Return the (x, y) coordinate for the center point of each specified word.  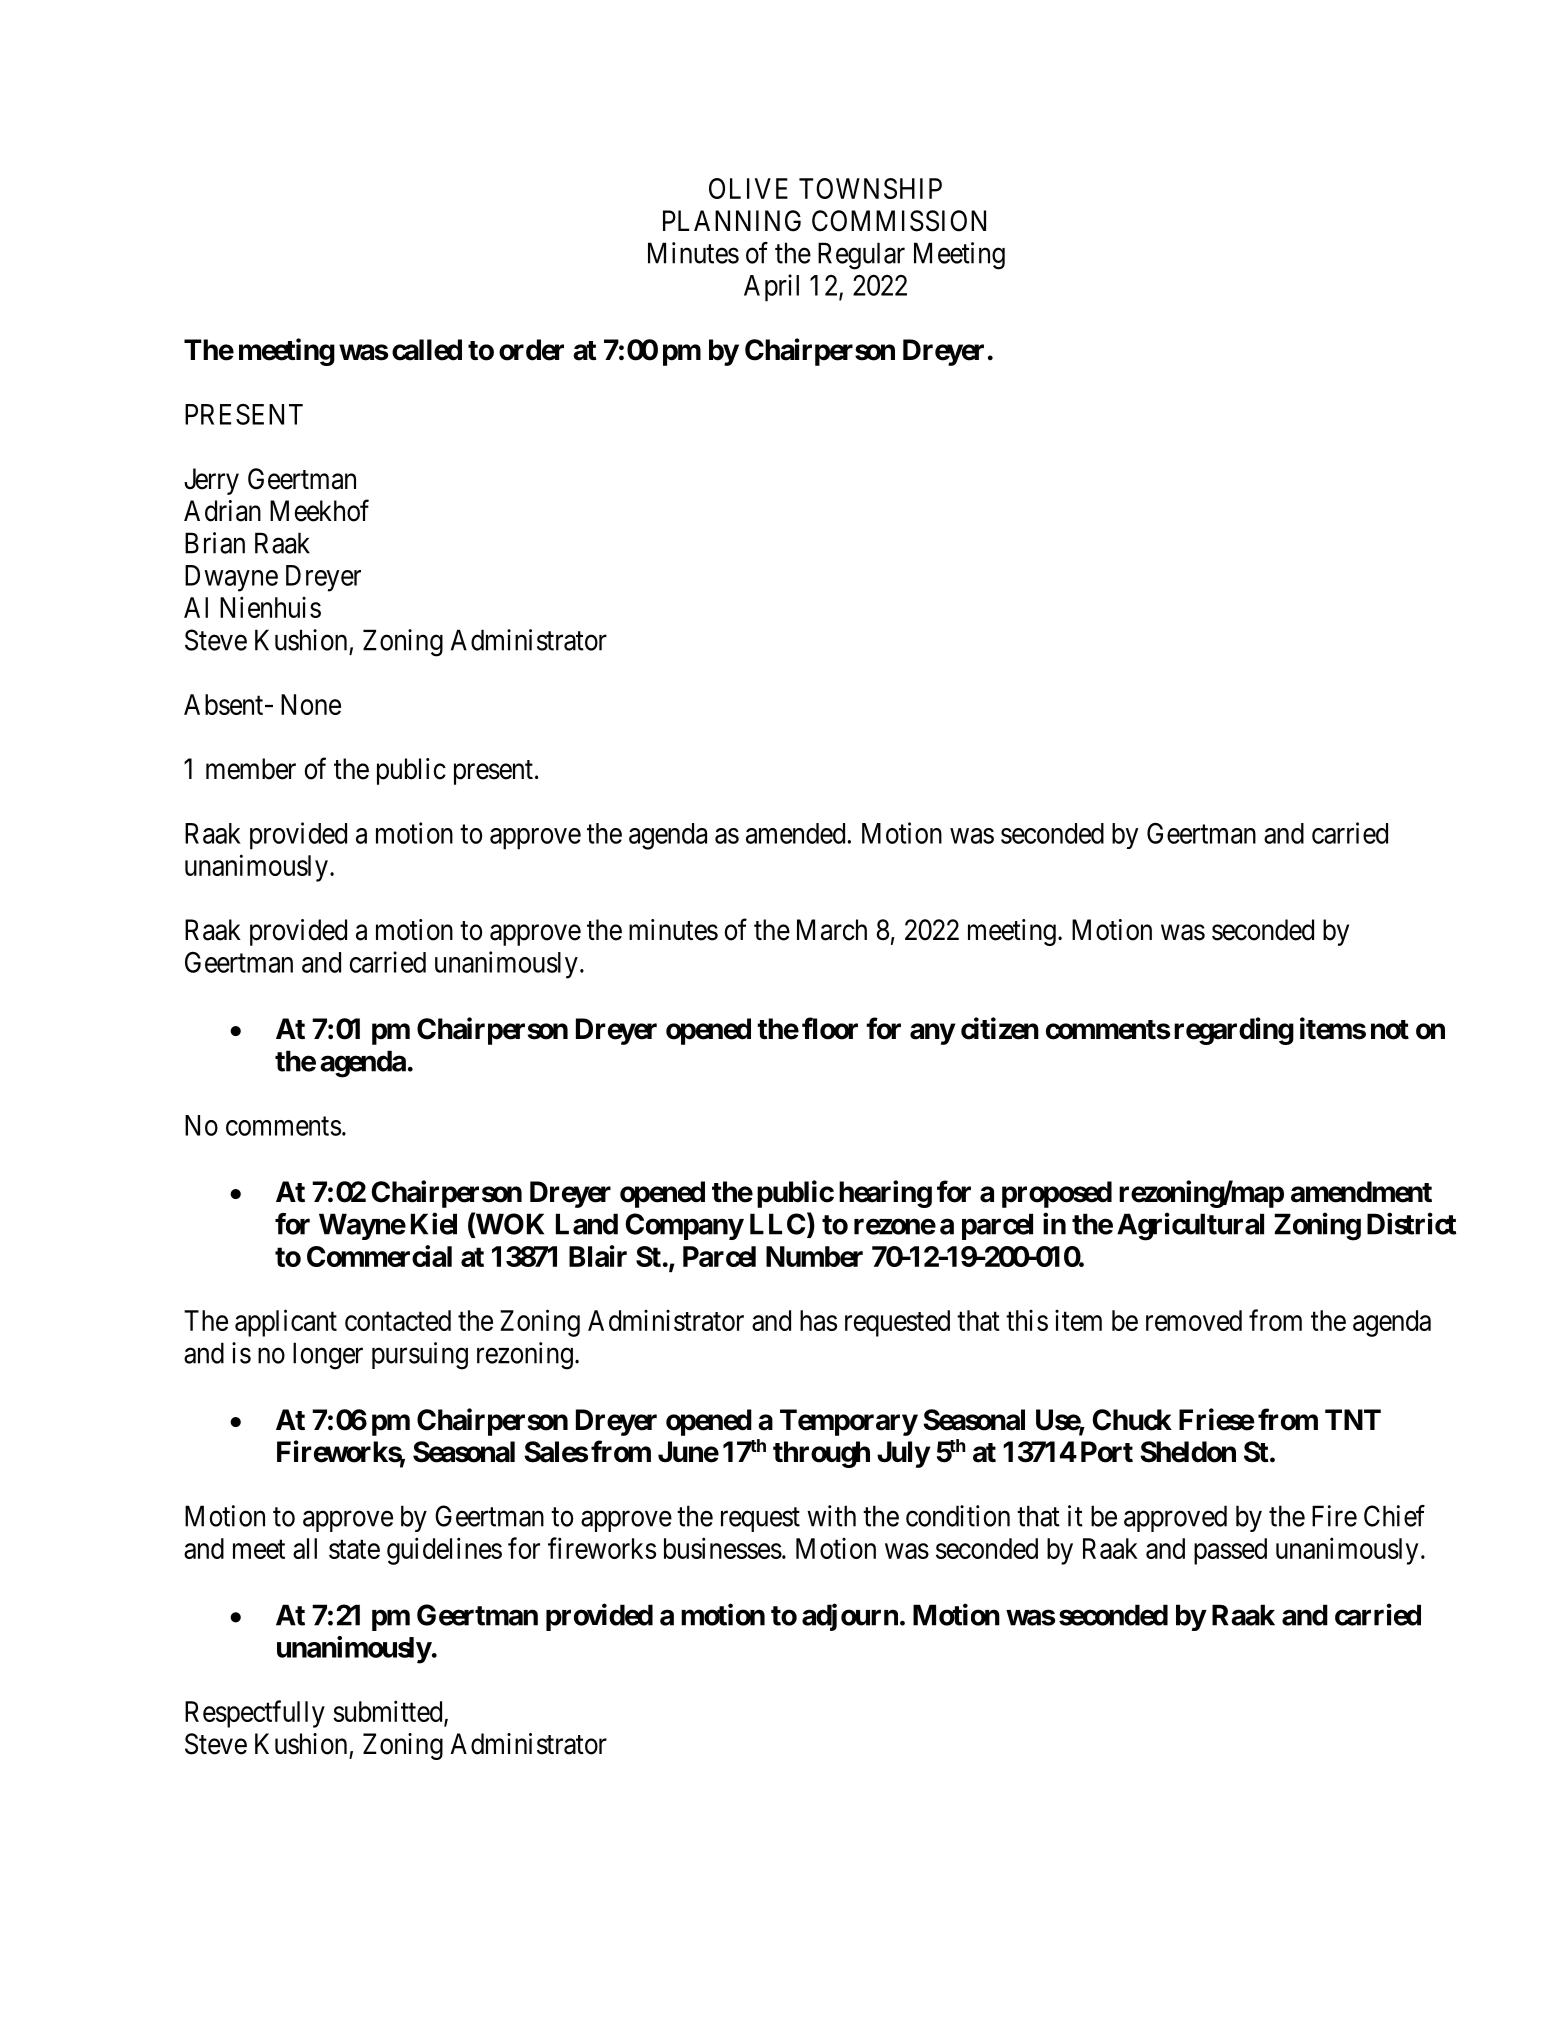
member (251, 769)
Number (814, 1256)
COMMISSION (899, 221)
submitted (389, 1712)
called (427, 350)
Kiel (434, 1223)
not (1390, 1030)
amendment (1361, 1192)
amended (795, 833)
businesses (723, 1548)
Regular (861, 256)
